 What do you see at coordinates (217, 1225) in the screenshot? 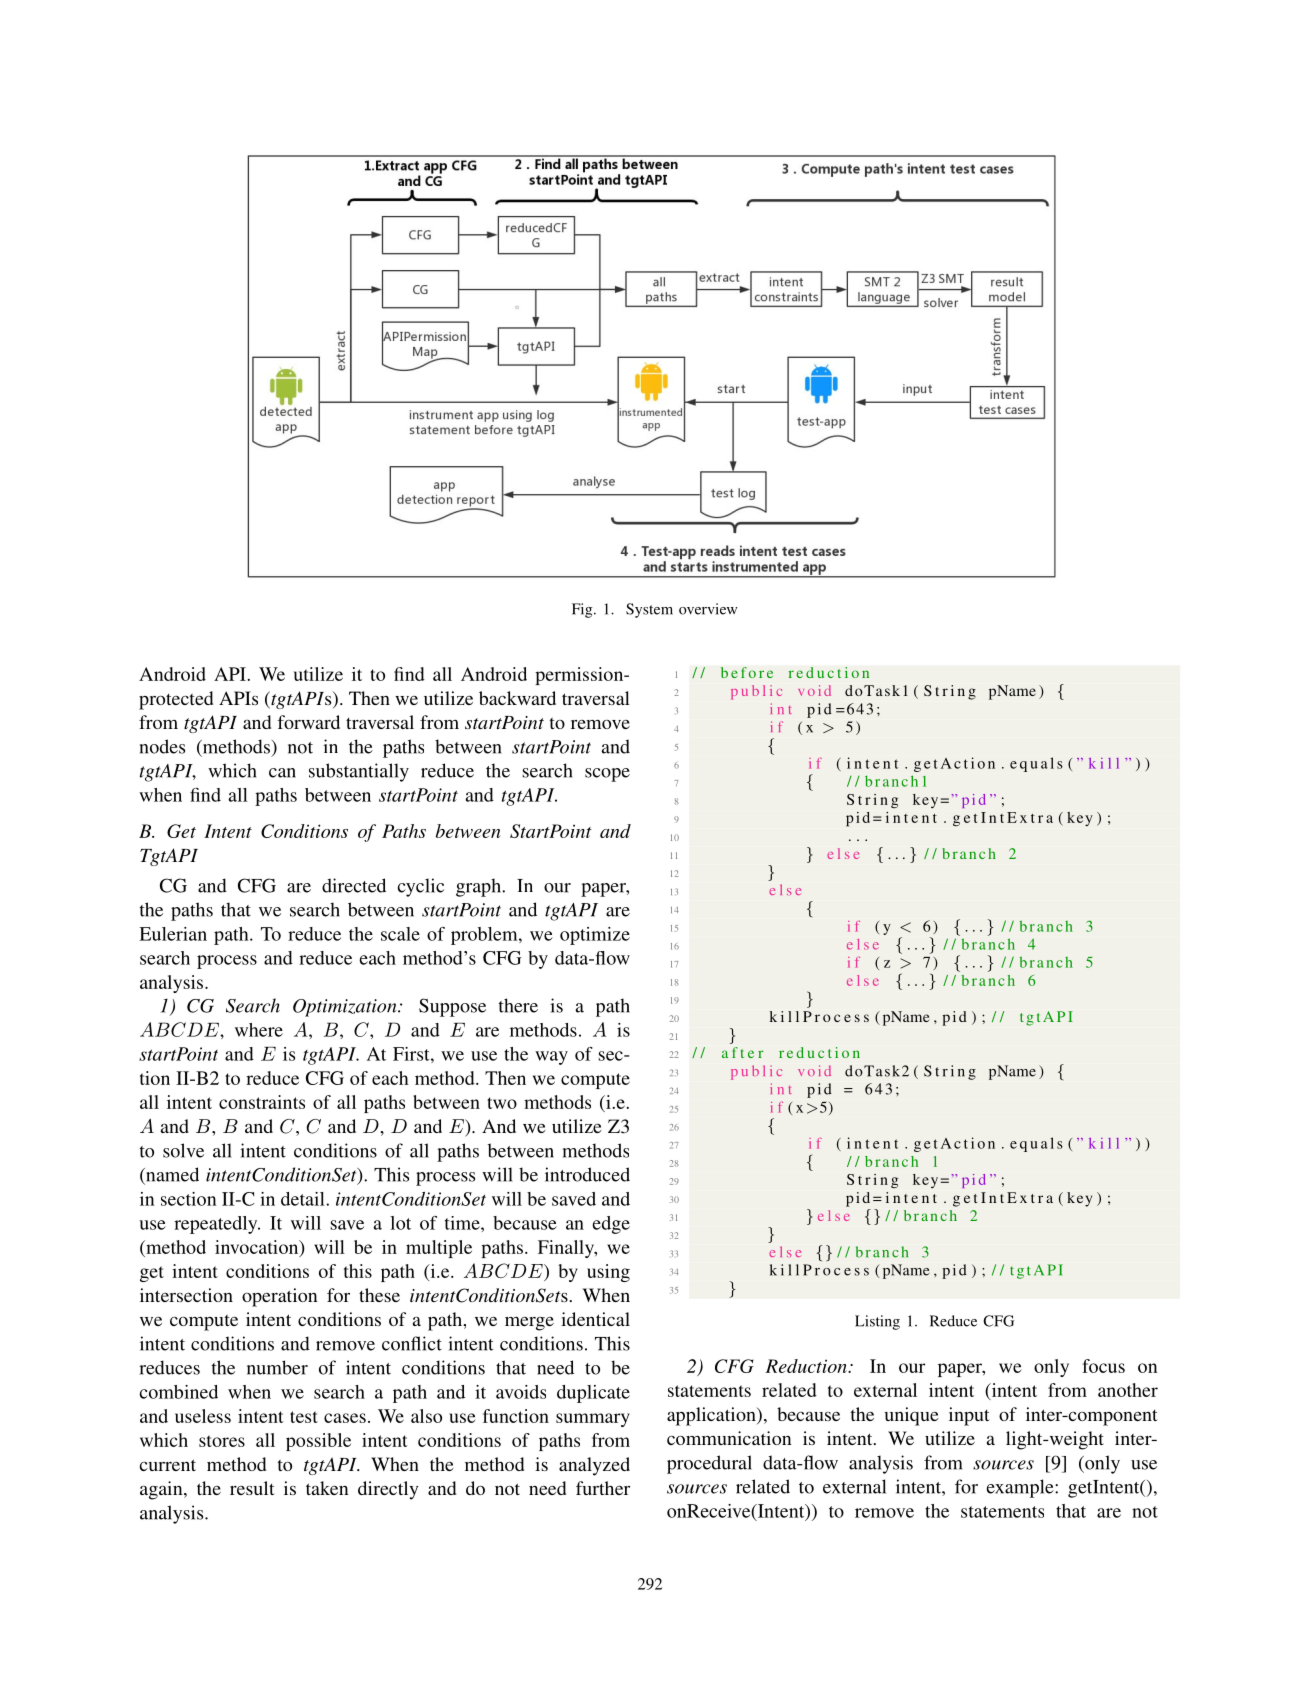
I see `repeatedly` at bounding box center [217, 1225].
